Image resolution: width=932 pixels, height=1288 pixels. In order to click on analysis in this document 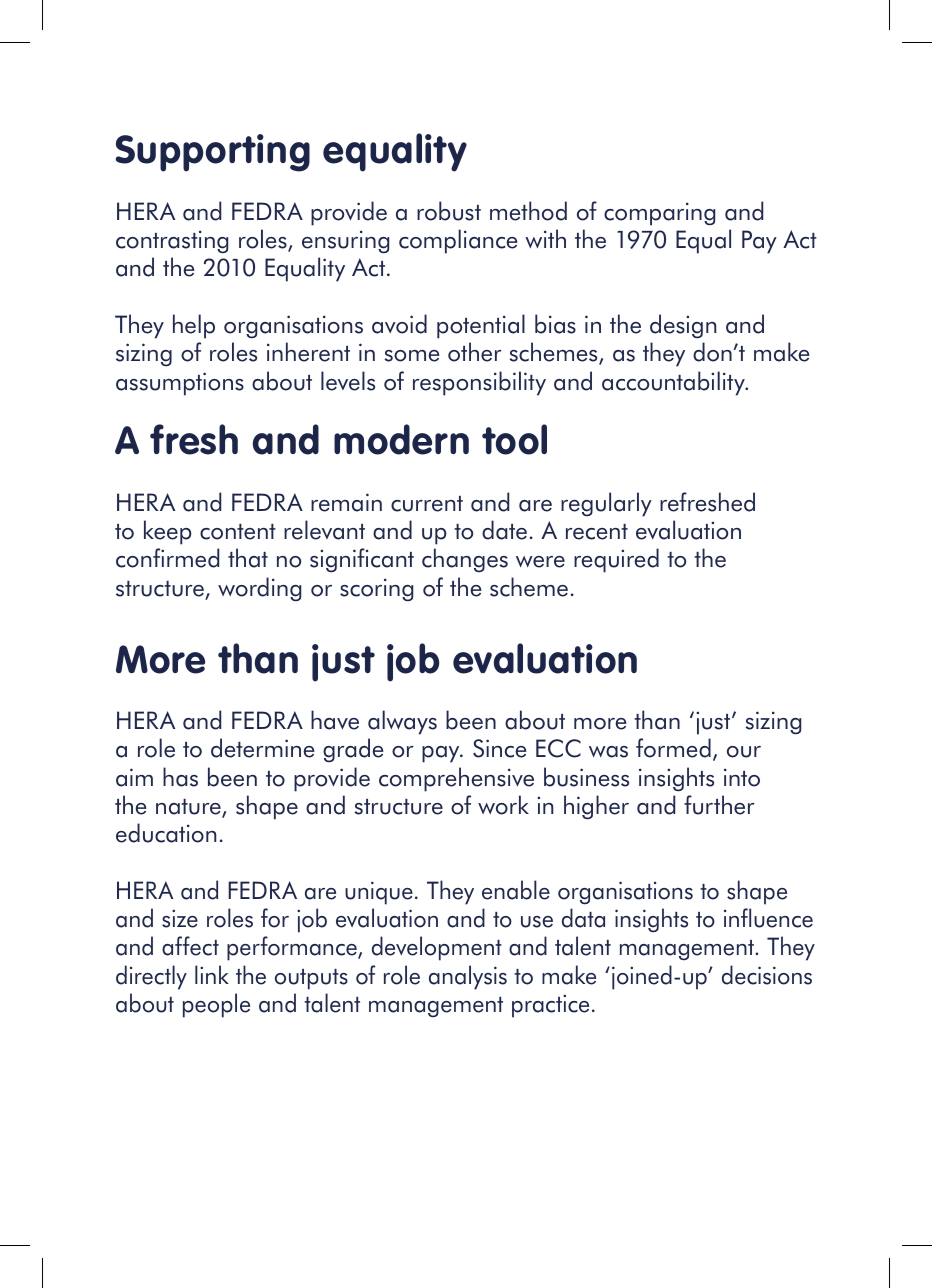, I will do `click(468, 977)`.
